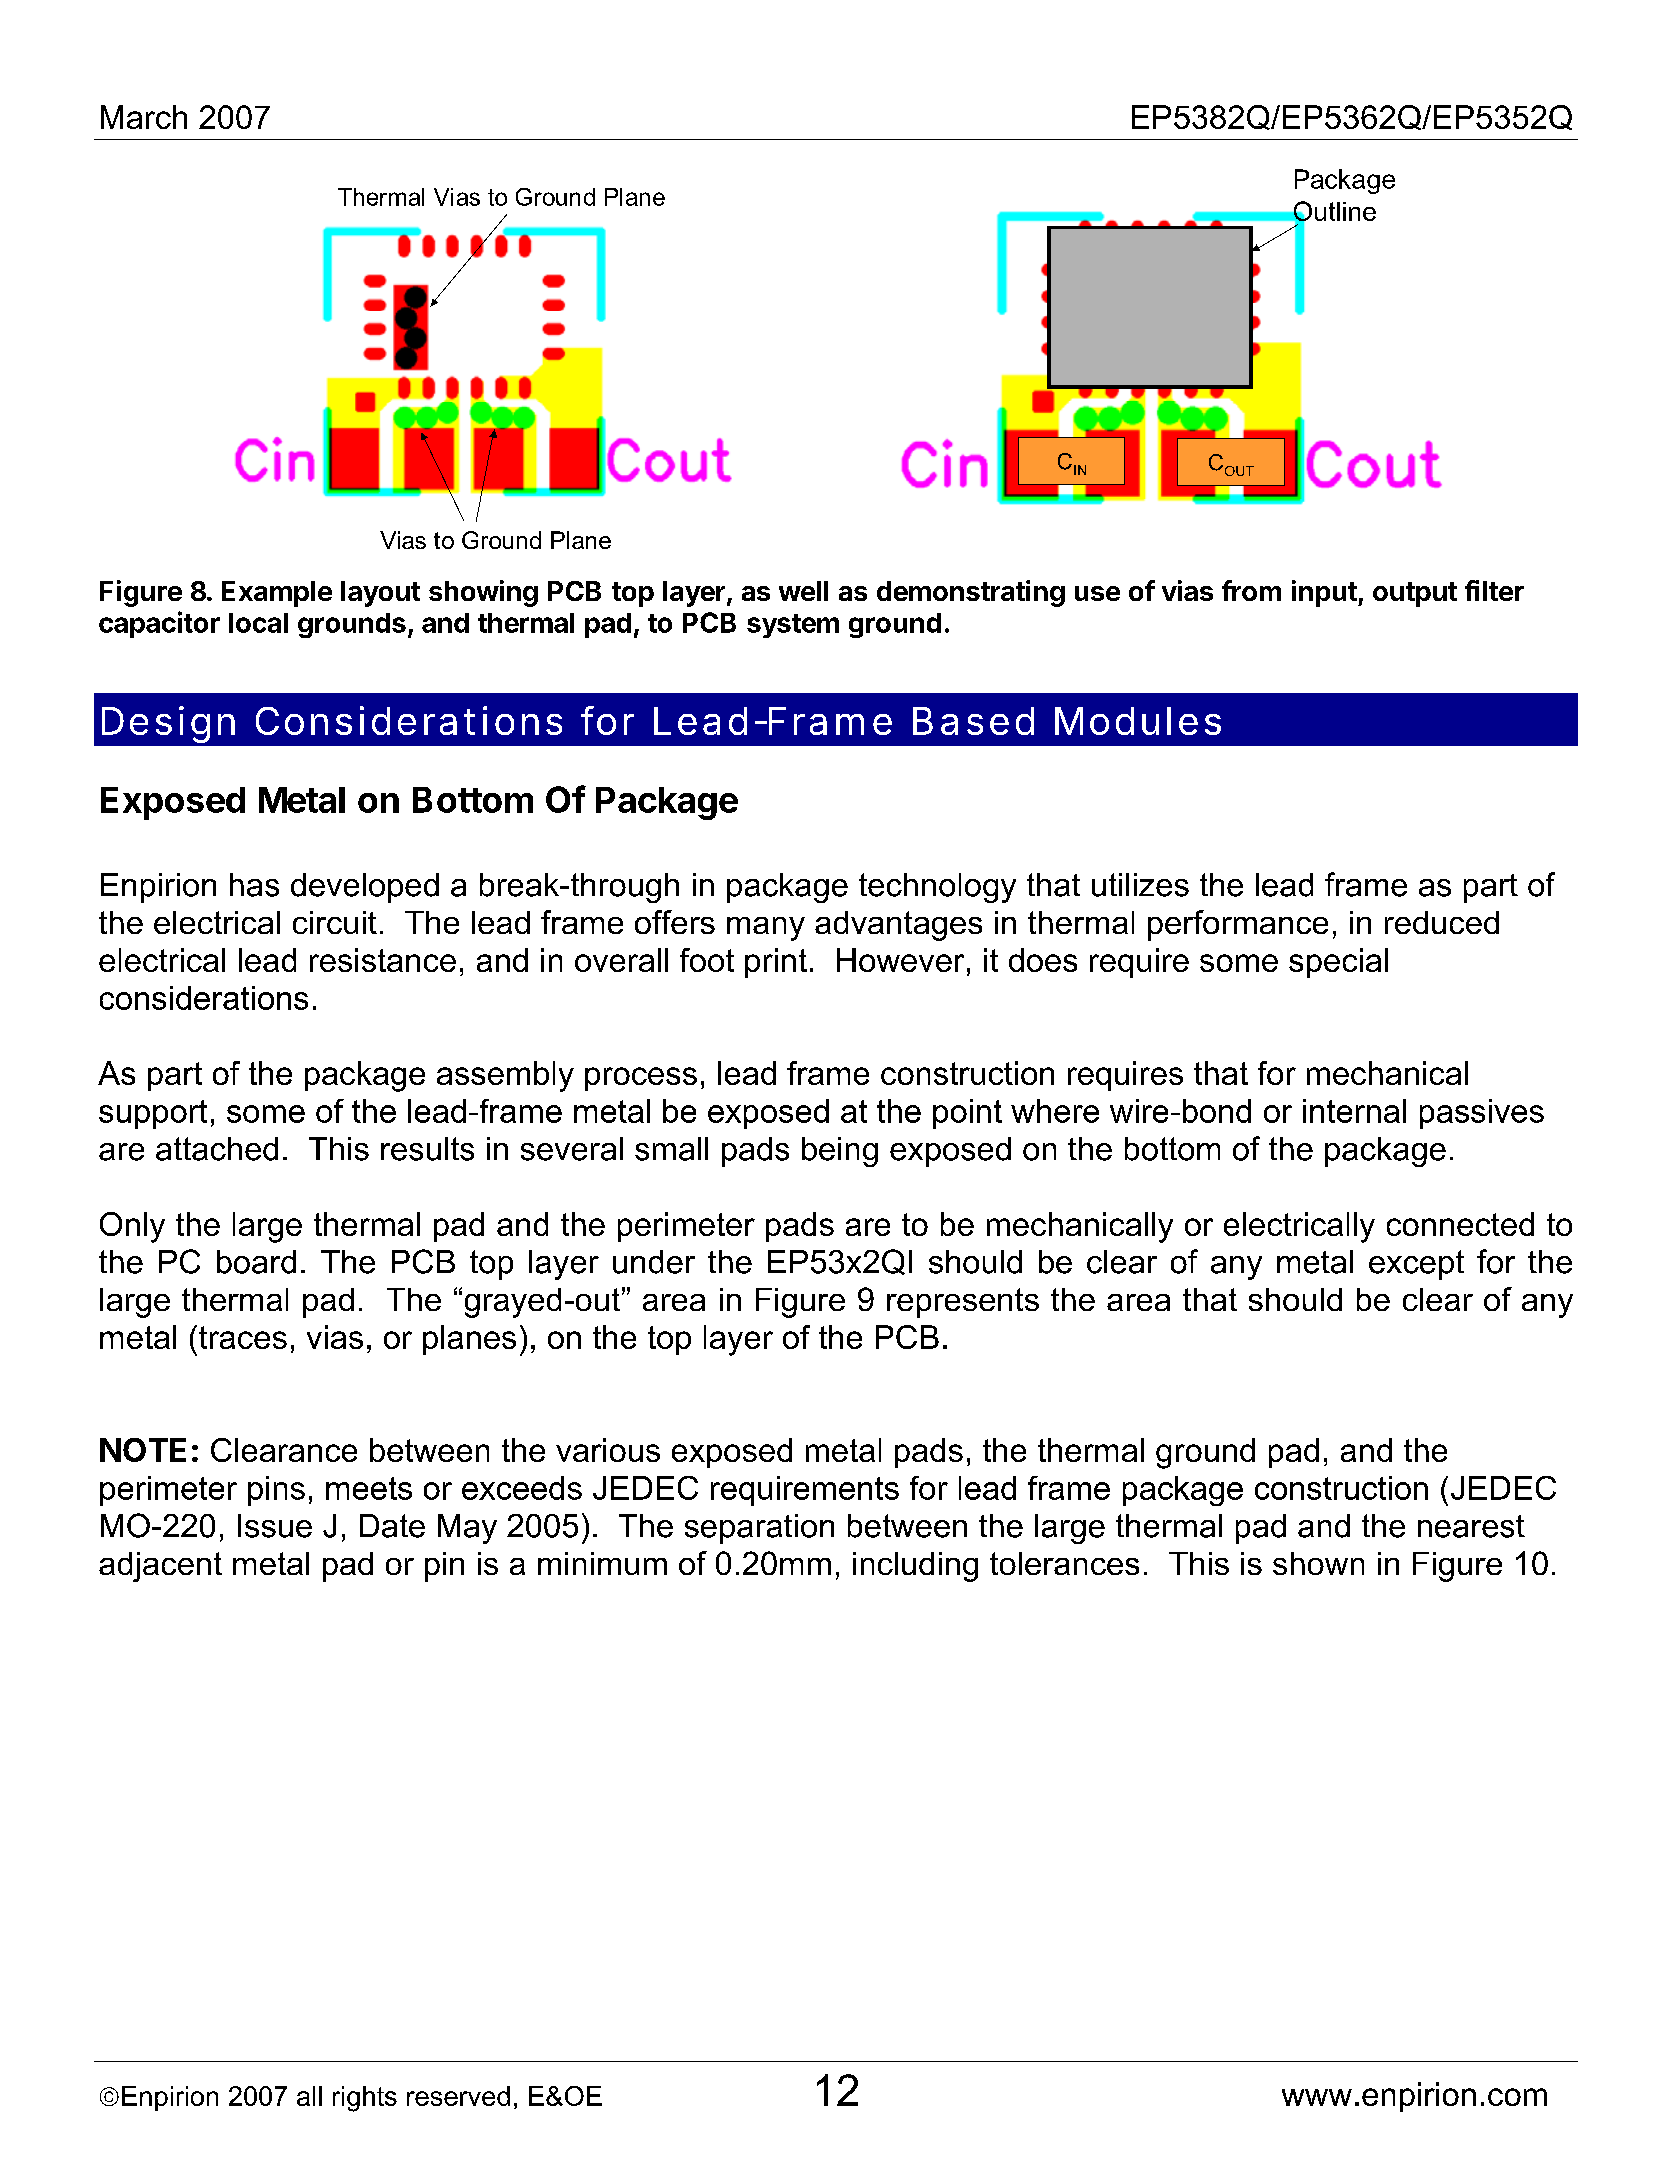 The width and height of the document is (1672, 2164). I want to click on March, so click(144, 117).
